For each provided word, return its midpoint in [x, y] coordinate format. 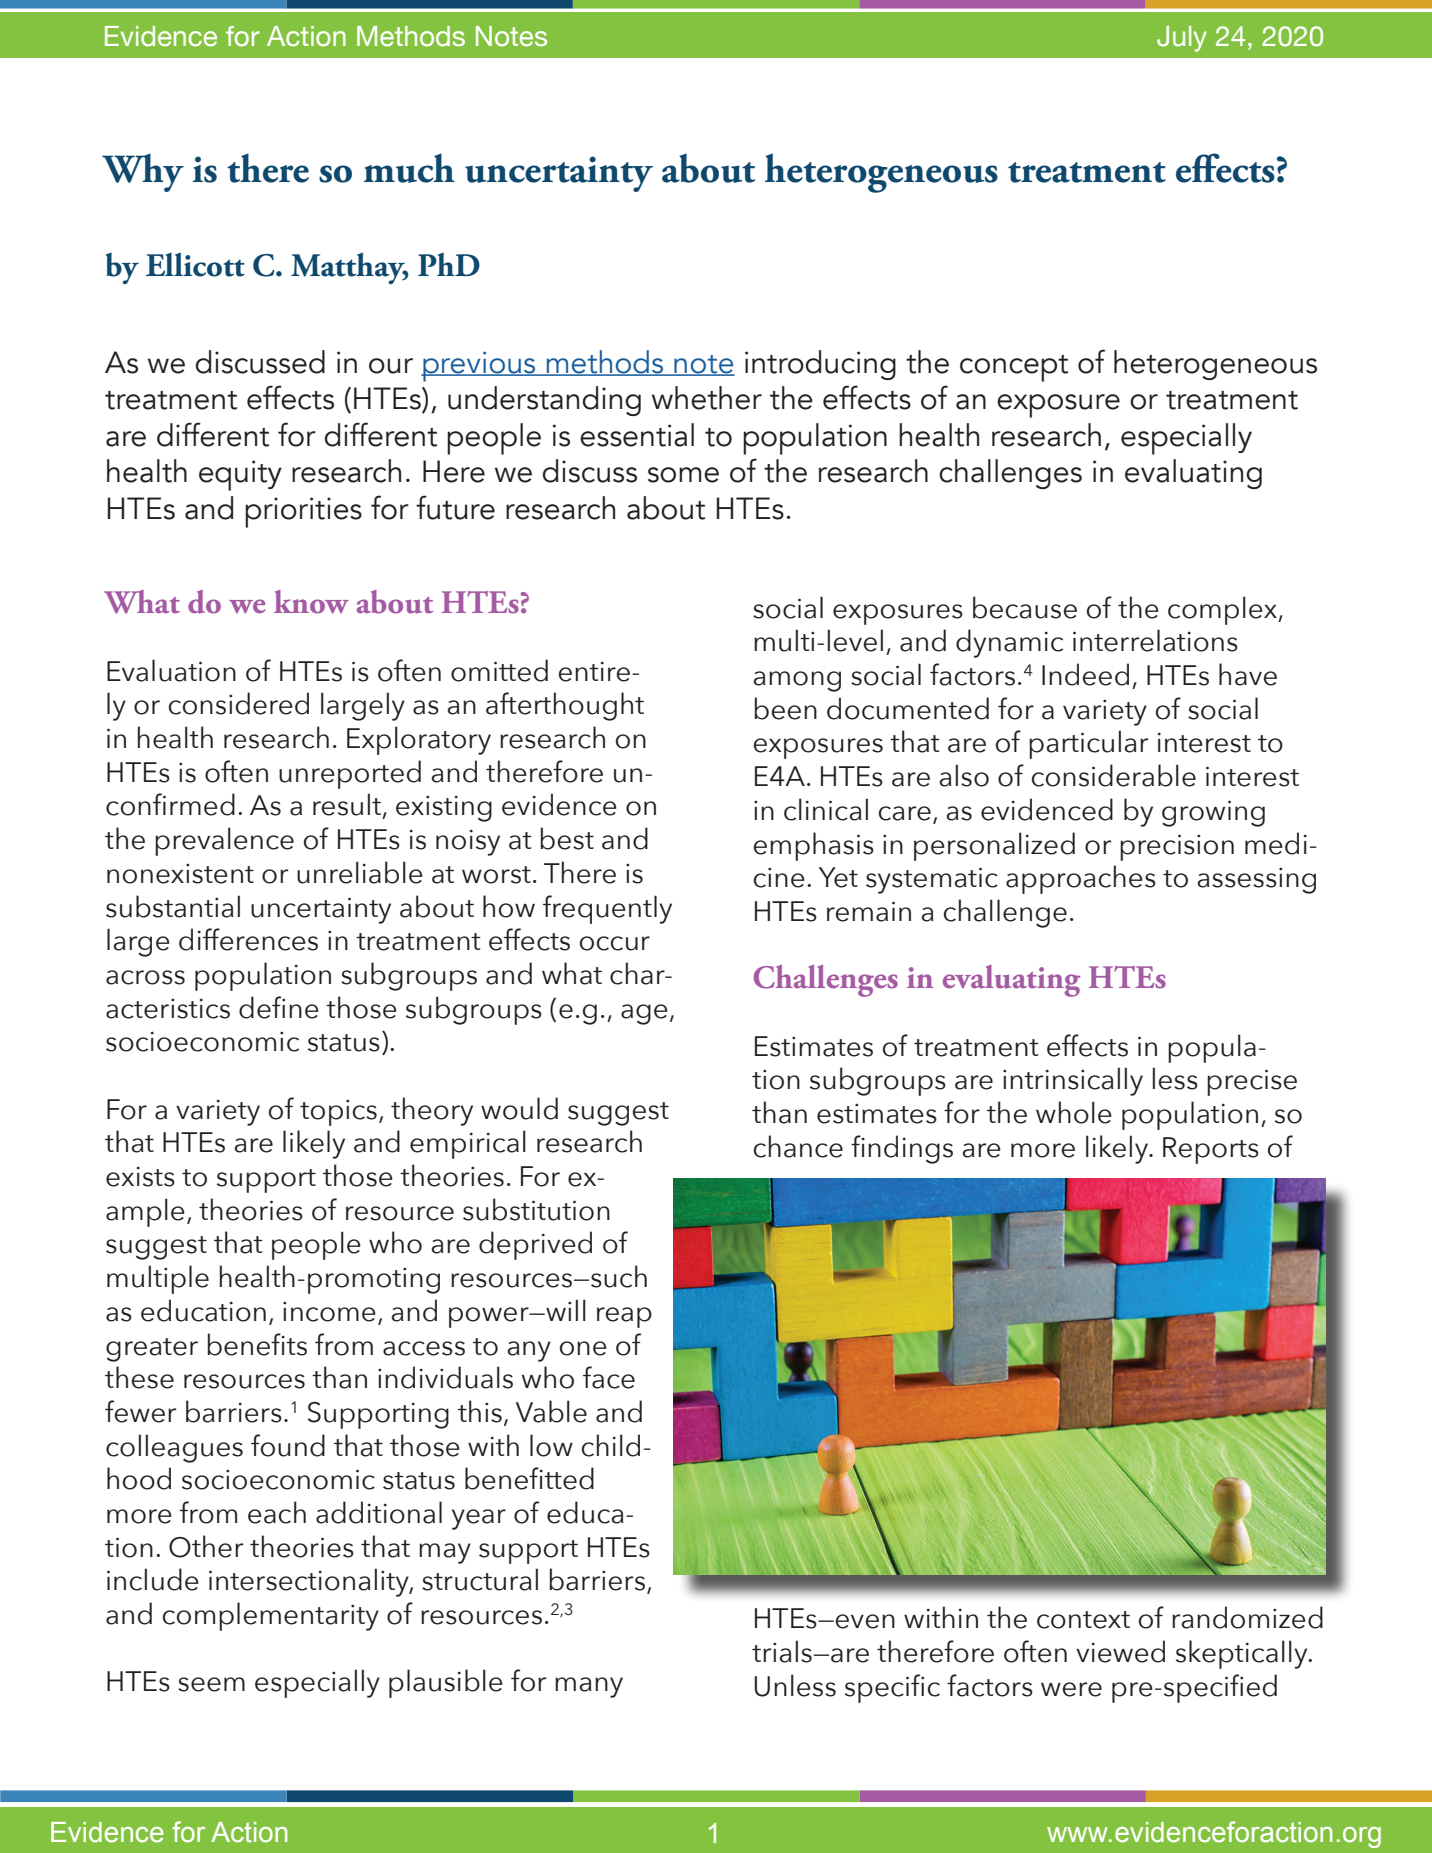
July [1182, 39]
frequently [607, 909]
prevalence [224, 841]
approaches [1081, 879]
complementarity [271, 1616]
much [409, 168]
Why [143, 172]
